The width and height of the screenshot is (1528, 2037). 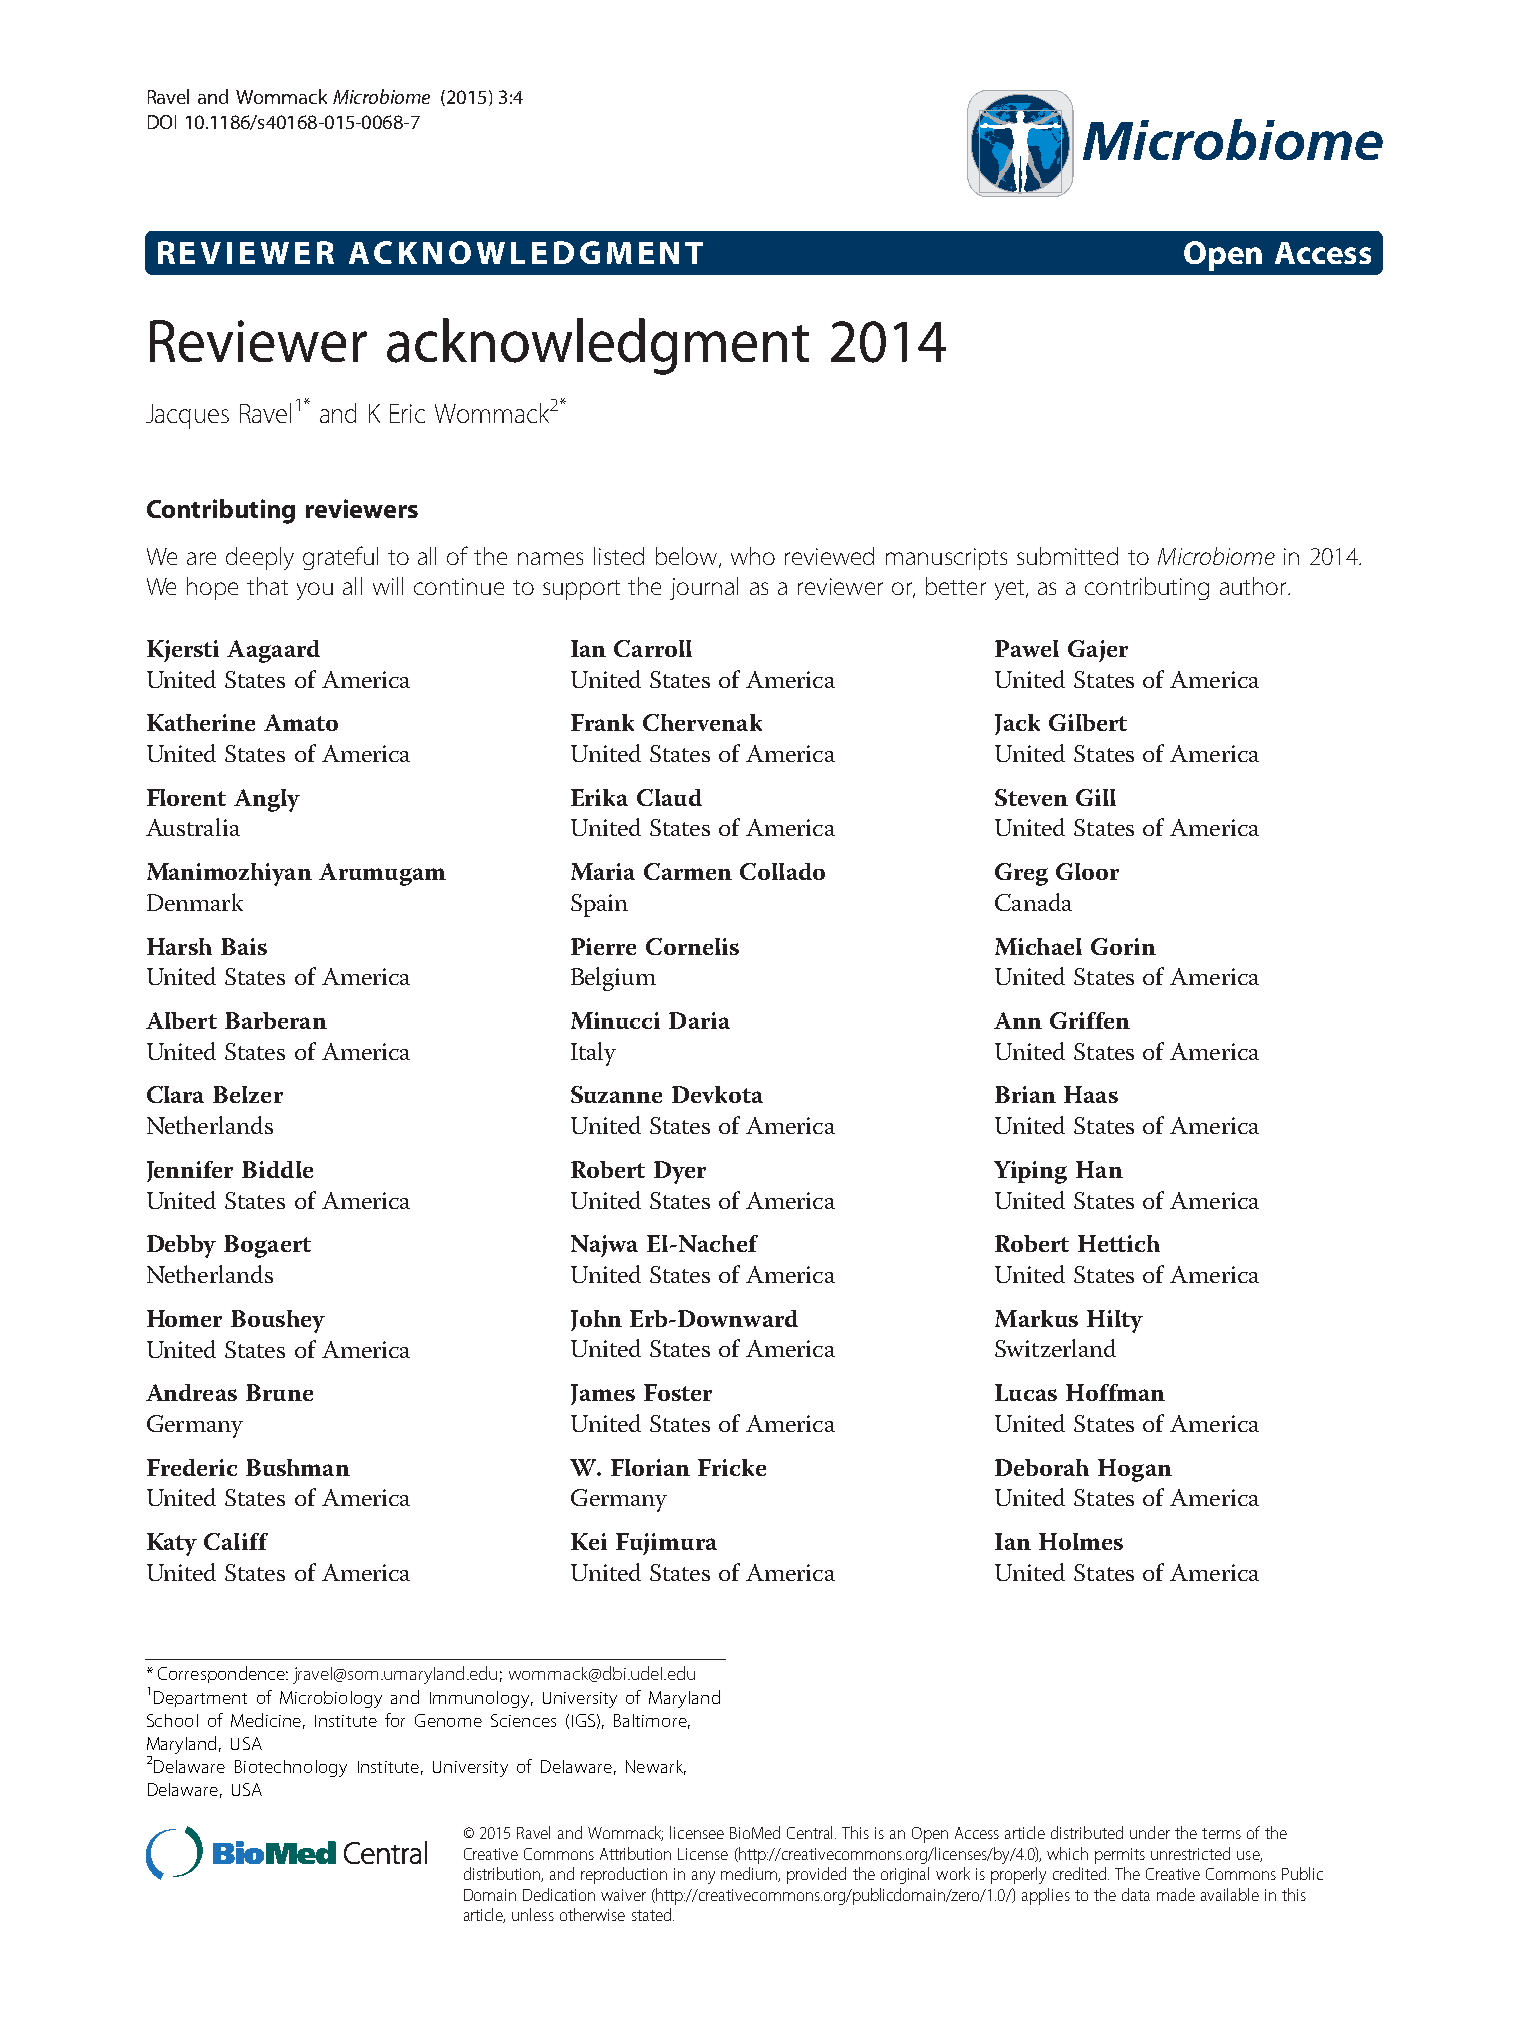 I want to click on submitted, so click(x=1067, y=556).
